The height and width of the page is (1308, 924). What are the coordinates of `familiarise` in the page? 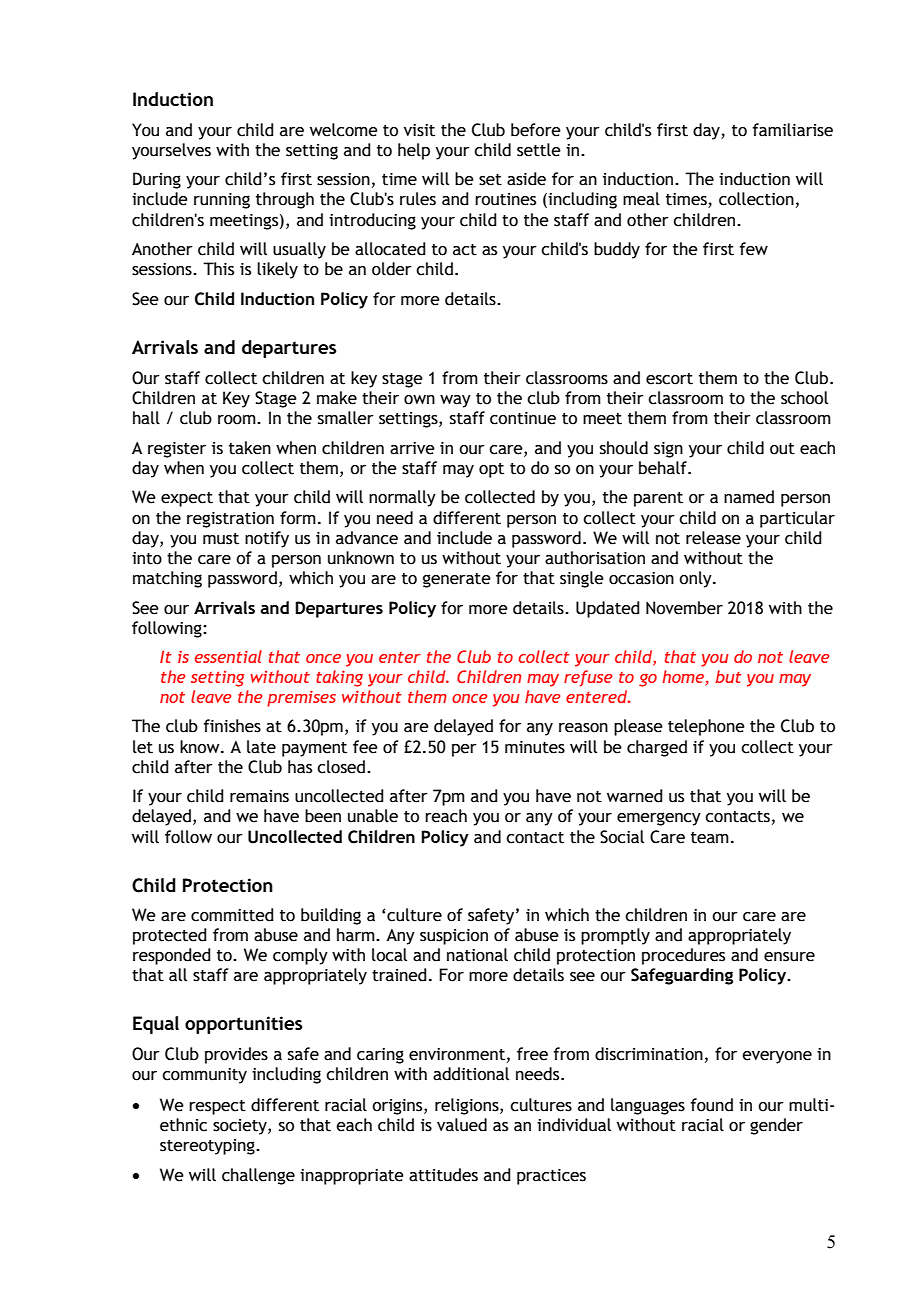 It's located at (792, 130).
